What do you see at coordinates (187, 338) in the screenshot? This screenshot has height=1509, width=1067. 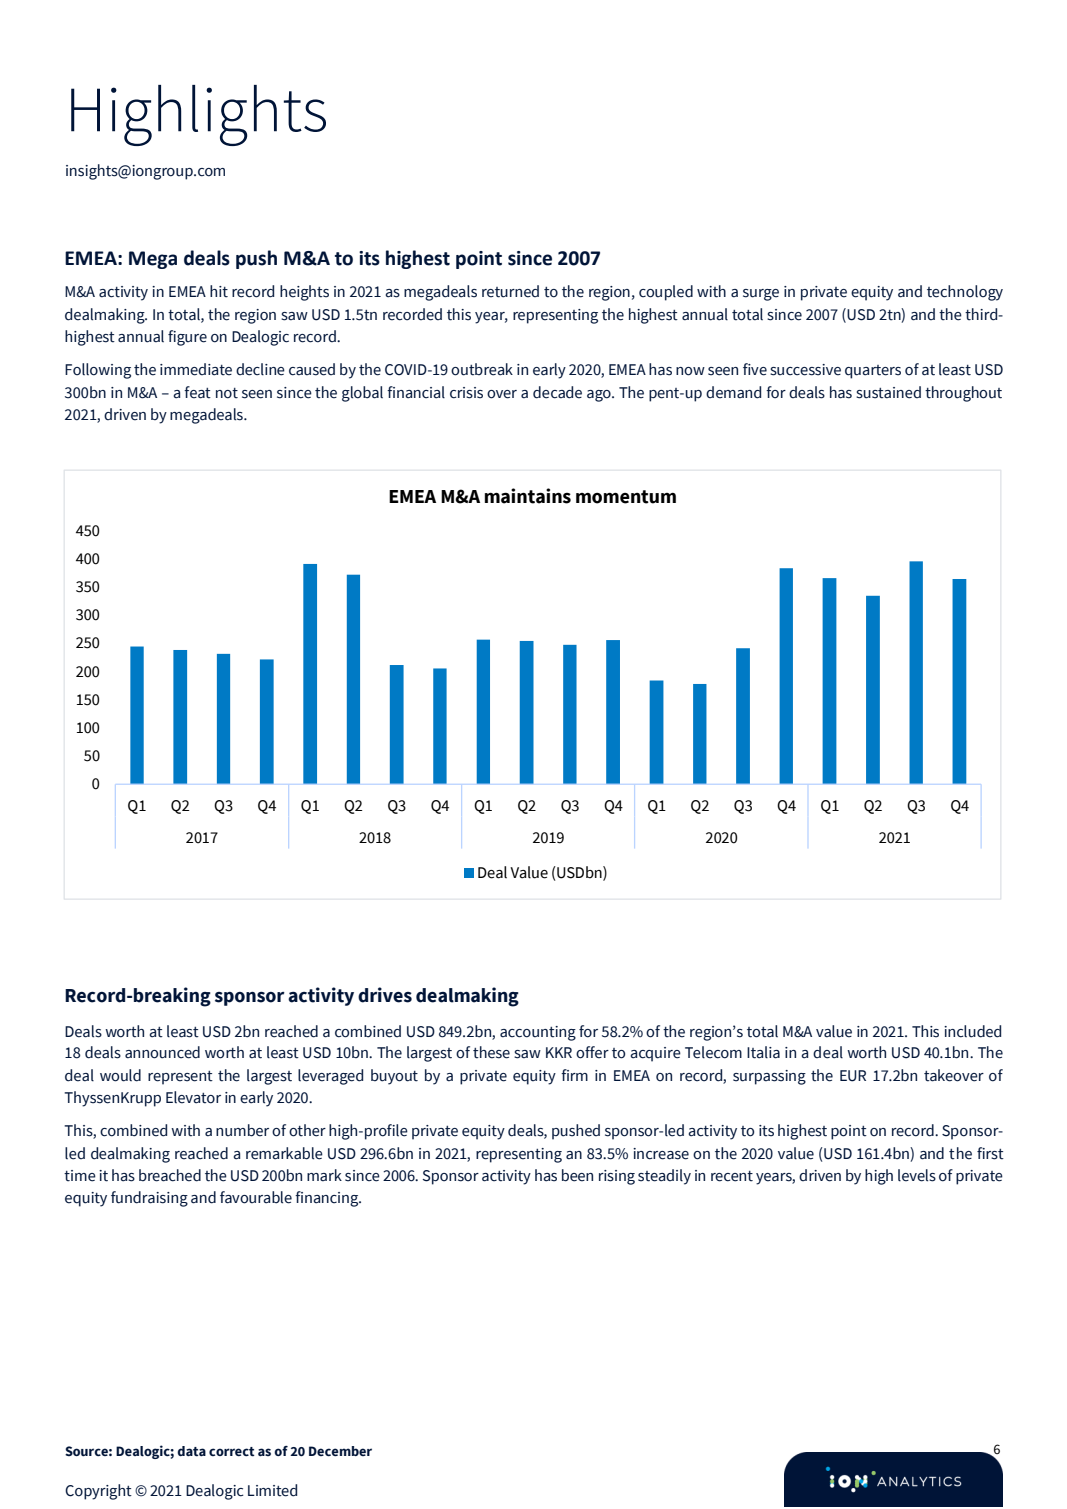 I see `figure` at bounding box center [187, 338].
